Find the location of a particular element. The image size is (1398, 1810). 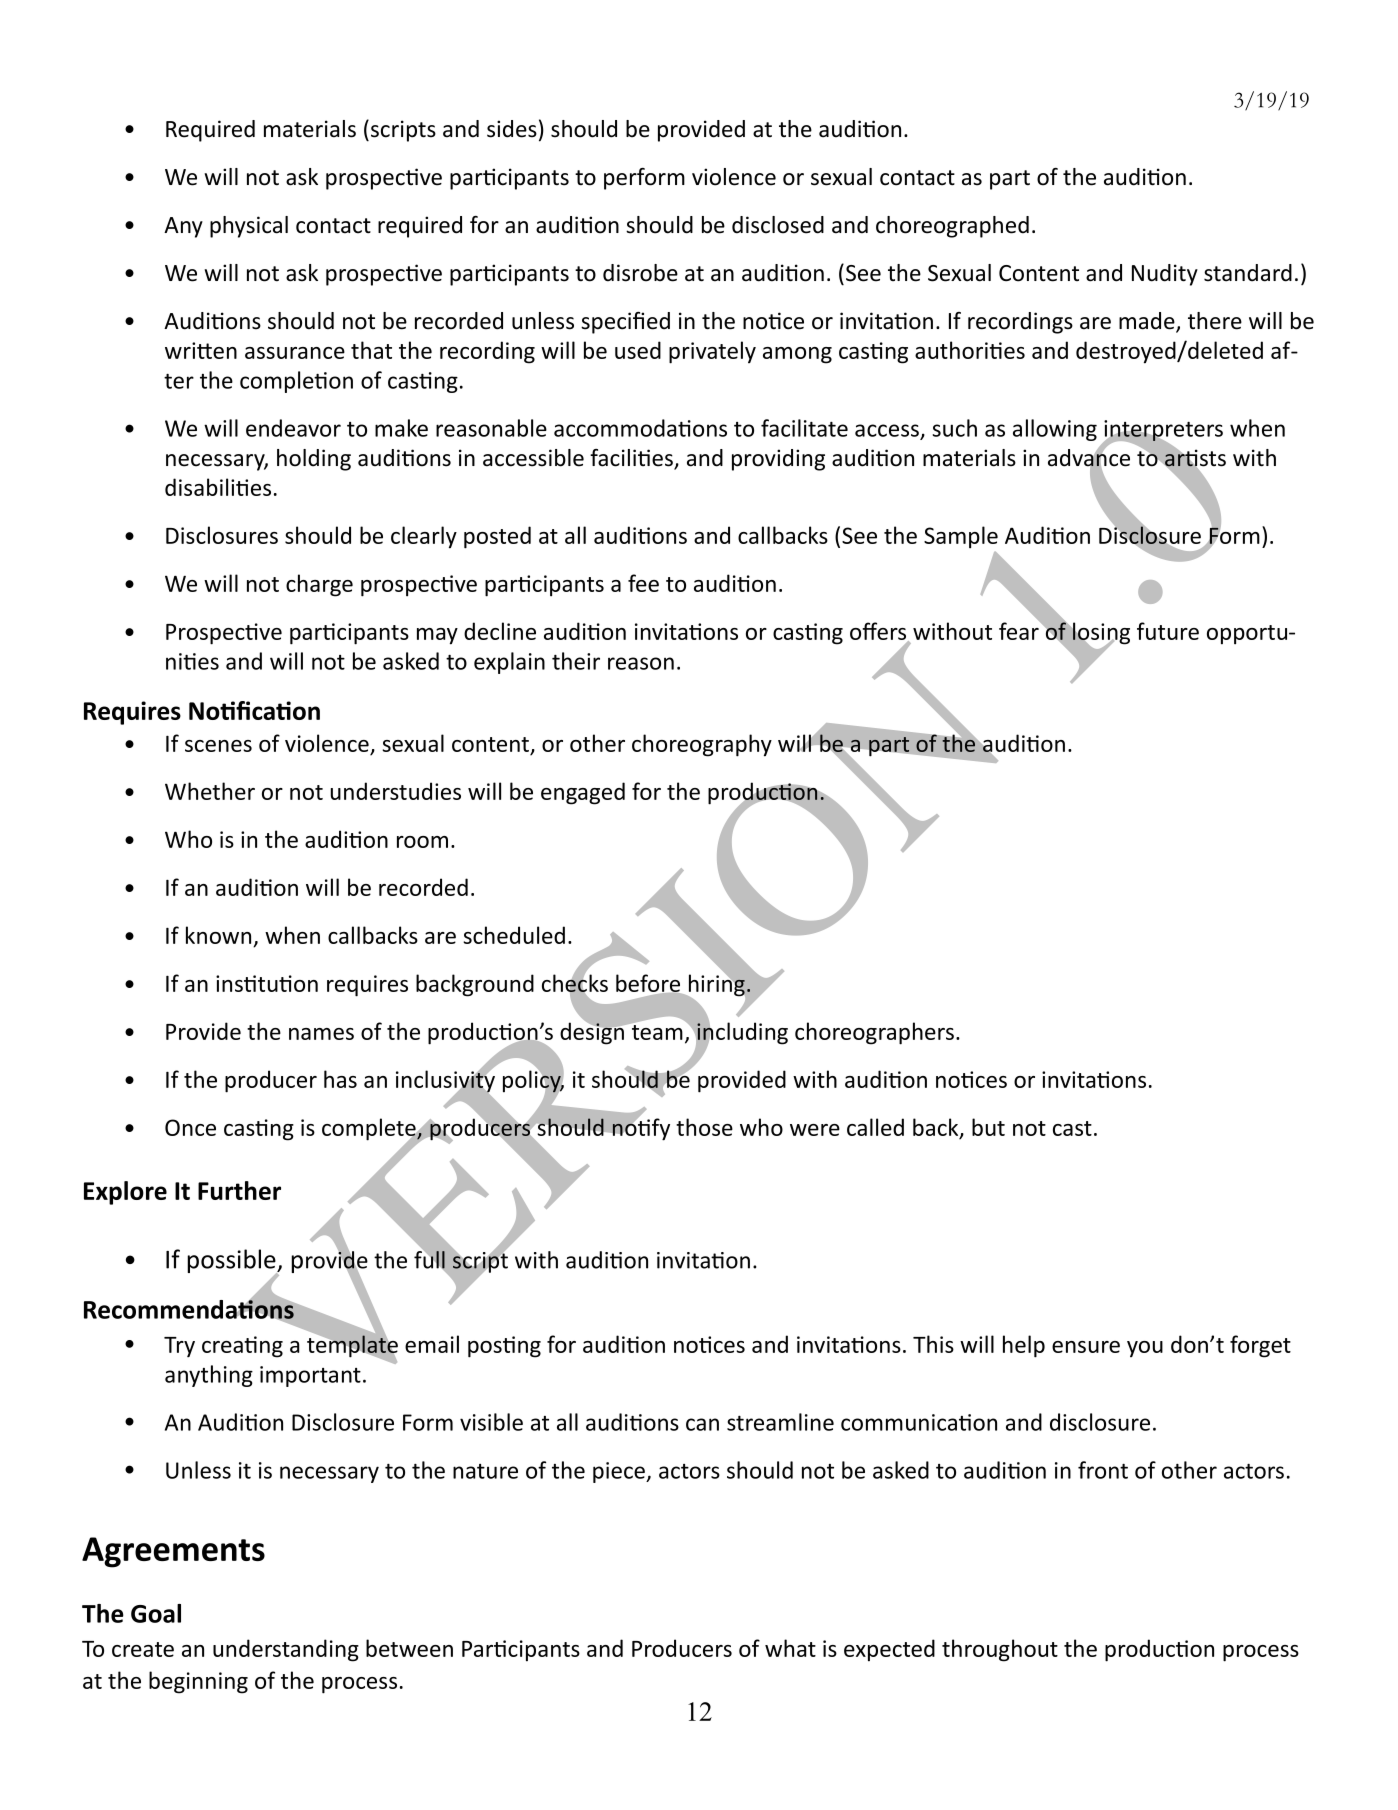

their is located at coordinates (576, 661).
